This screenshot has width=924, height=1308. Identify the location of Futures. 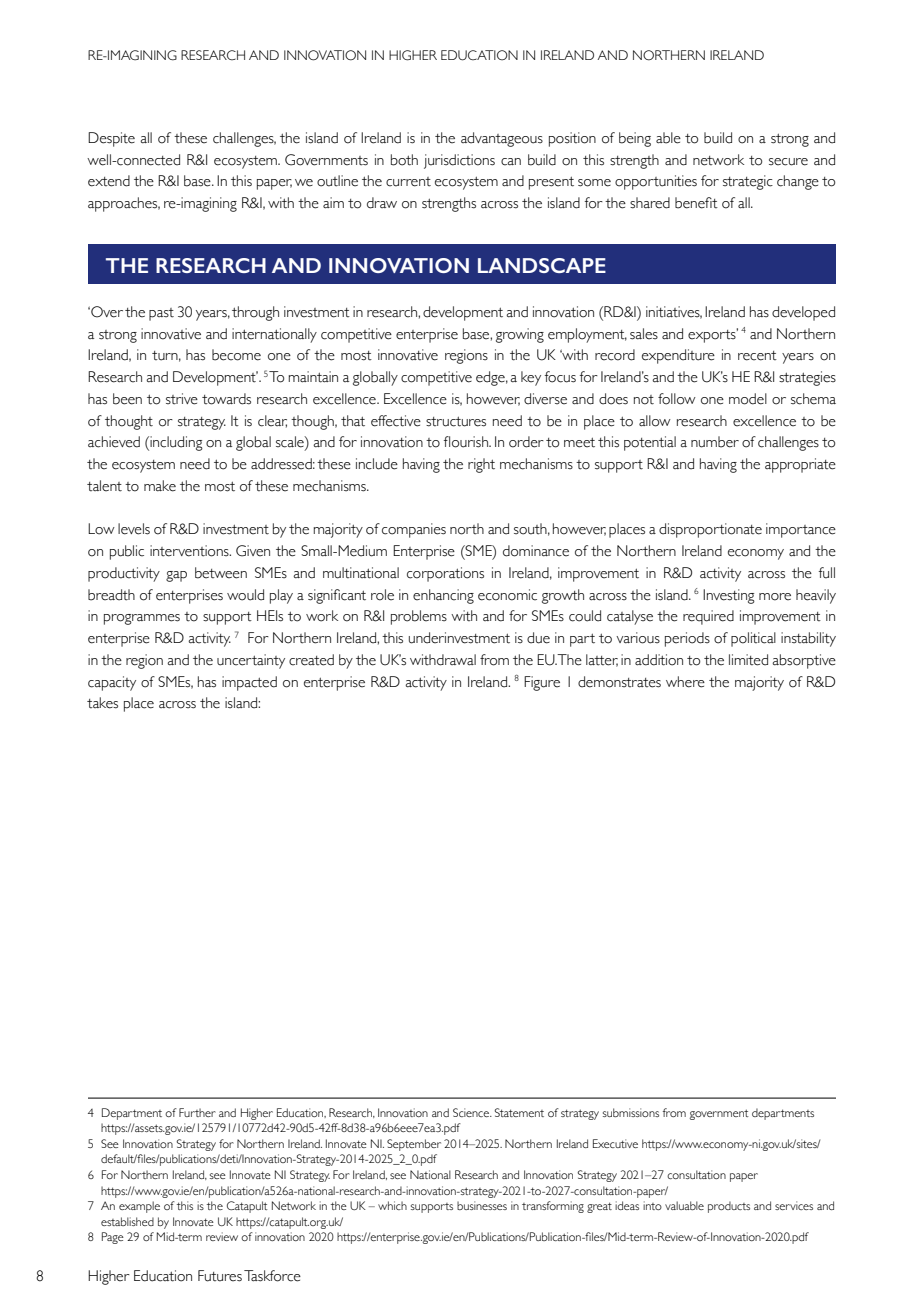
(220, 1276).
